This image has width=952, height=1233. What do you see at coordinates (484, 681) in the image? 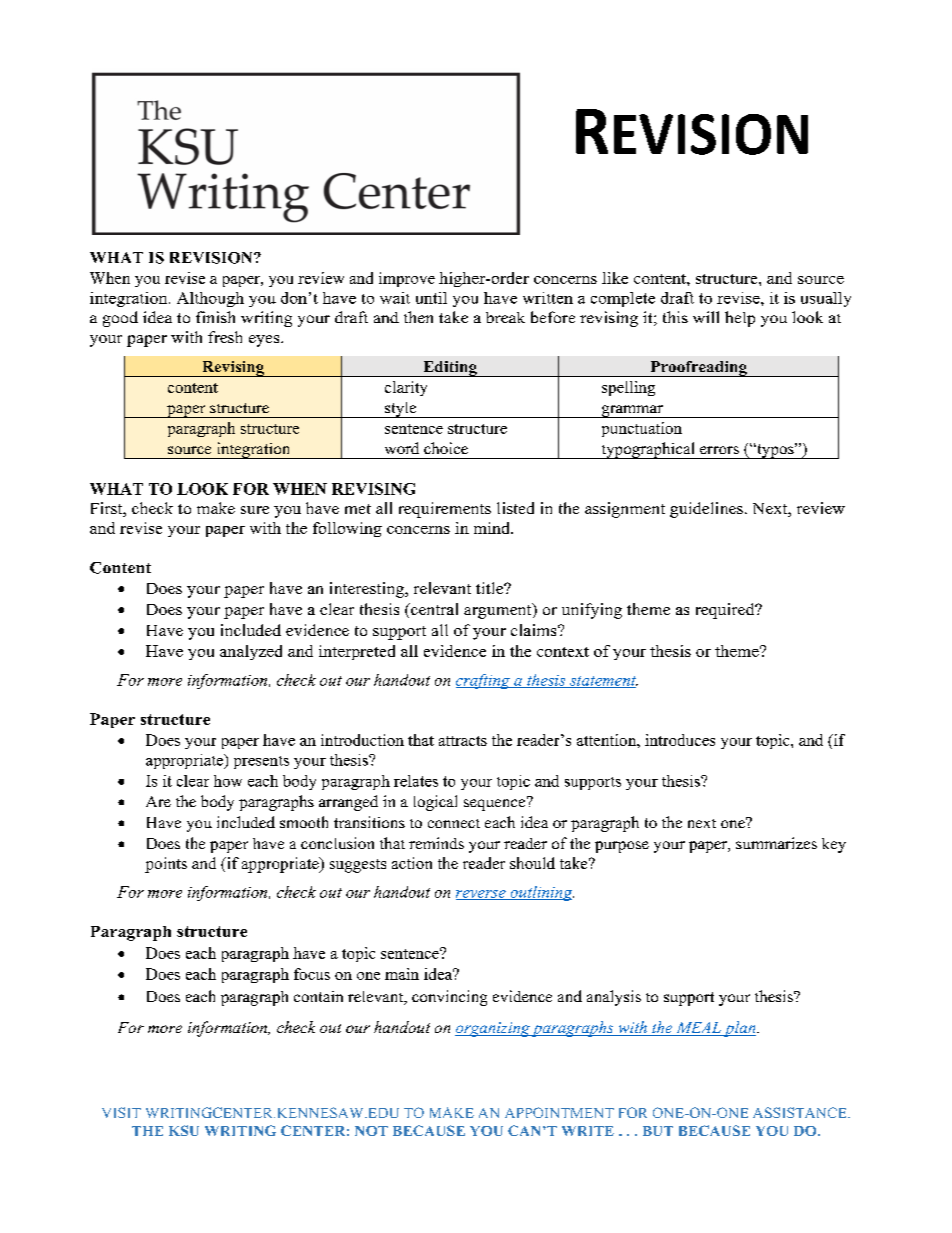
I see `crafting` at bounding box center [484, 681].
